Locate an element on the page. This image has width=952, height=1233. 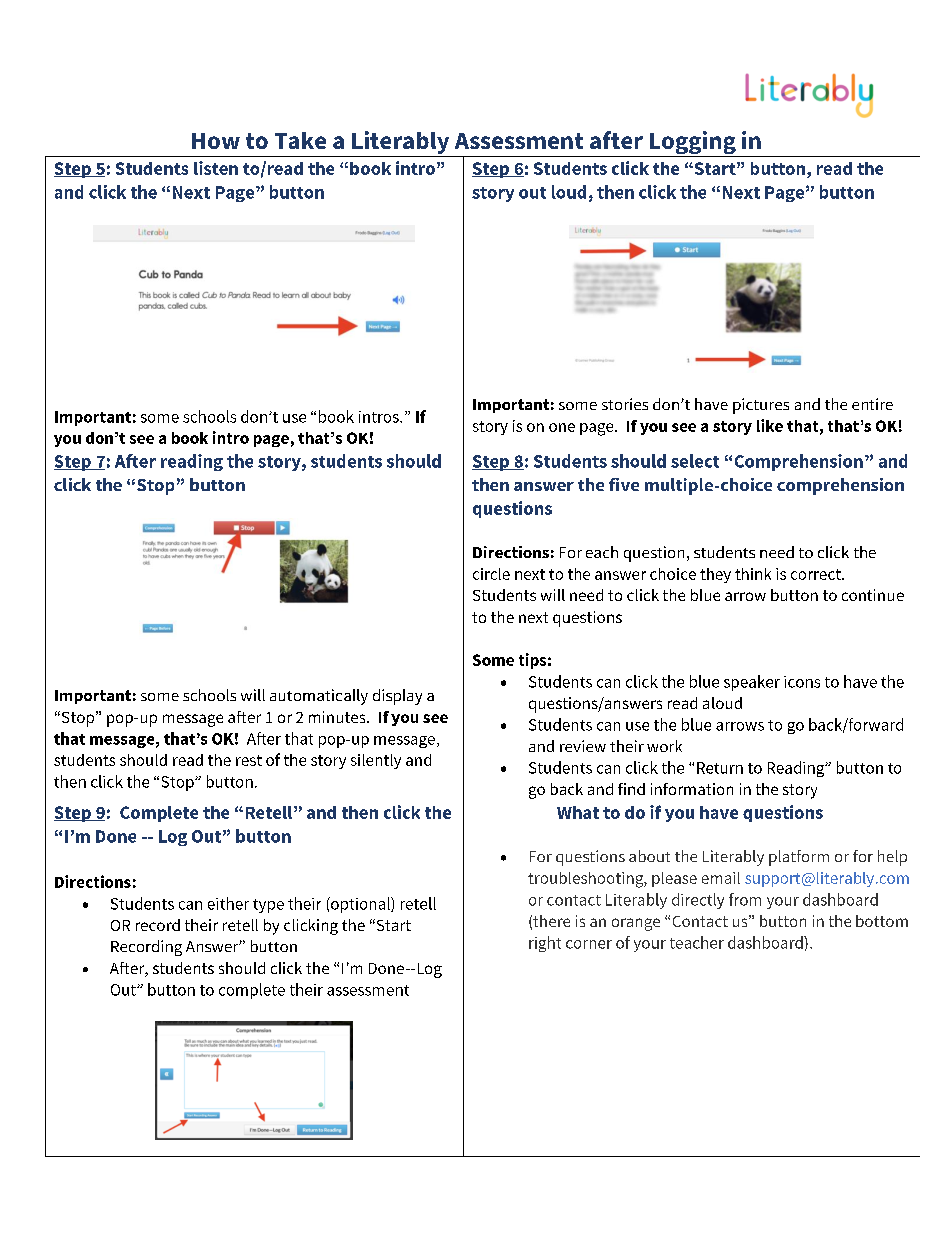
icons is located at coordinates (802, 682).
